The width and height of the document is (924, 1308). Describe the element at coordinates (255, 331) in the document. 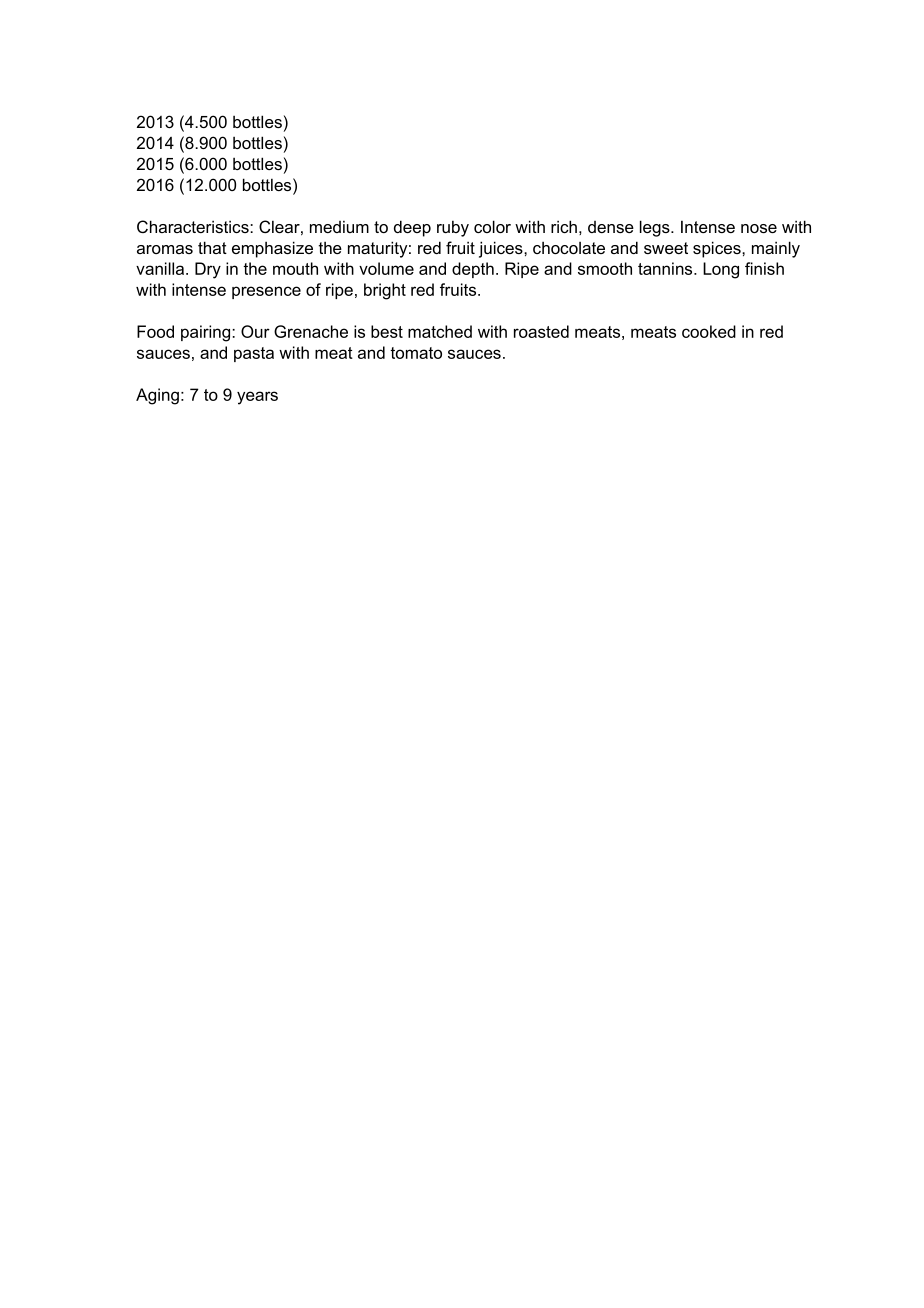

I see `Our` at that location.
